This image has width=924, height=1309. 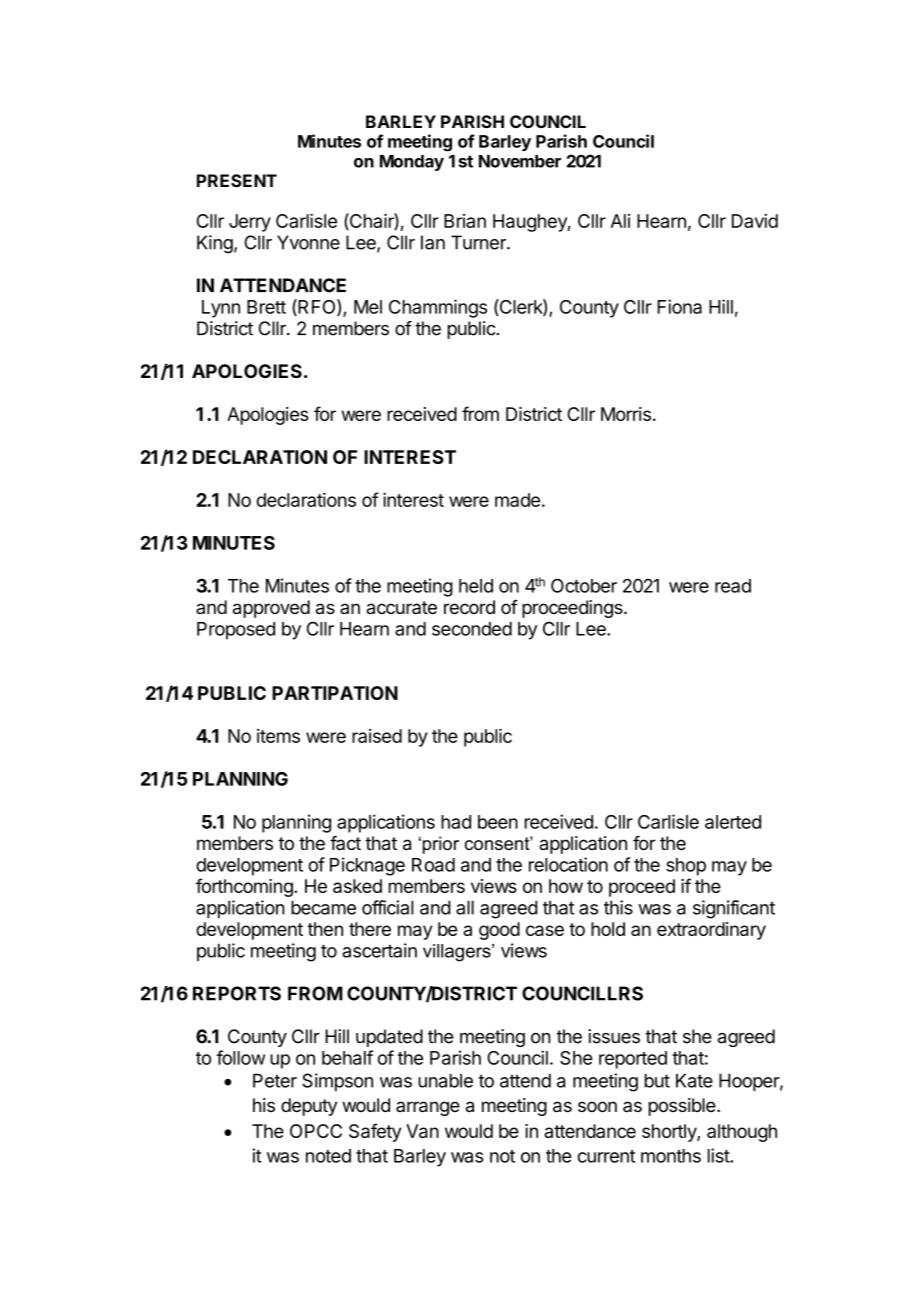 What do you see at coordinates (733, 586) in the image?
I see `read` at bounding box center [733, 586].
